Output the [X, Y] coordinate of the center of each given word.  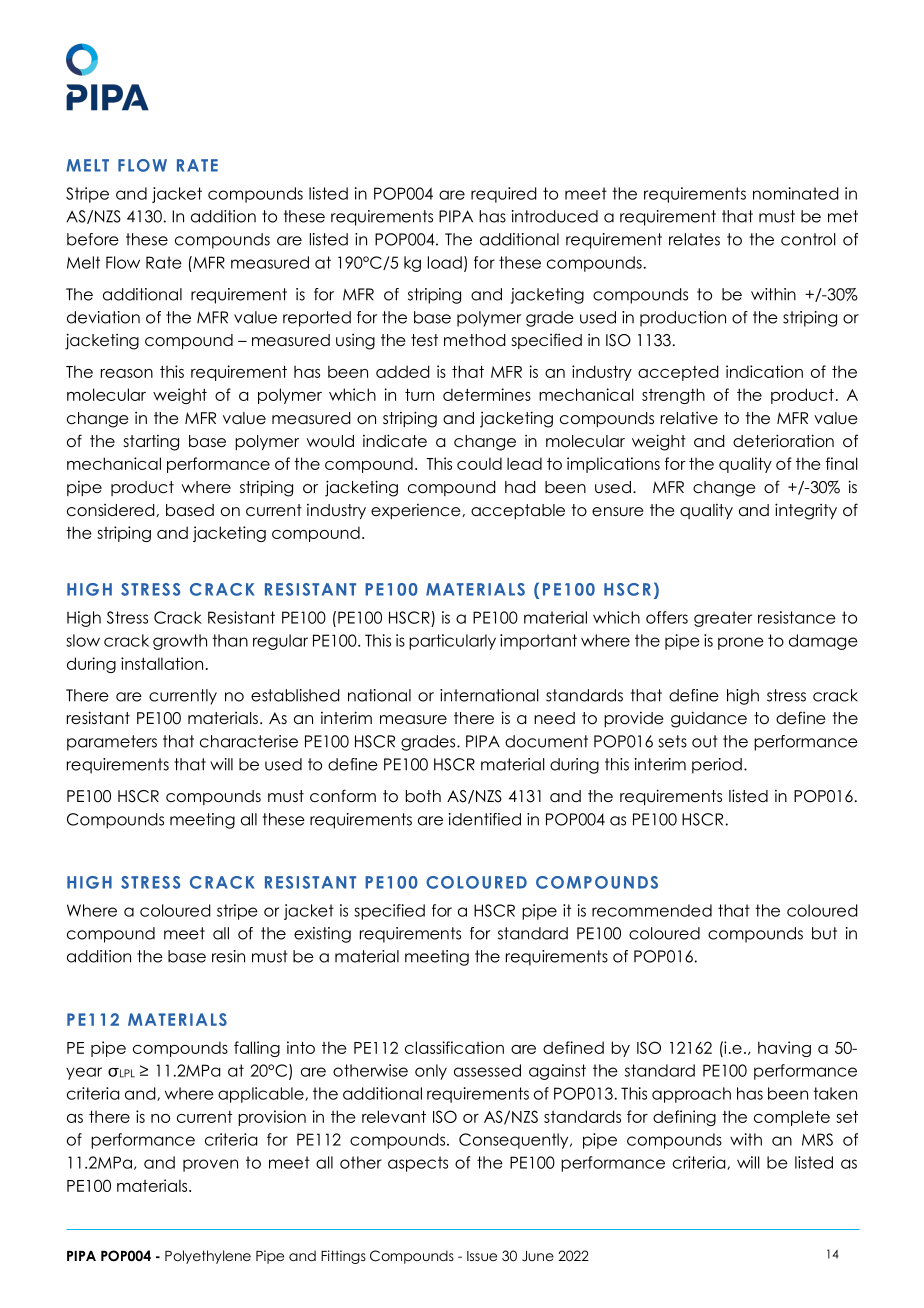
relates [694, 239]
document [546, 741]
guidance [709, 719]
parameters [112, 743]
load [445, 262]
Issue [482, 1256]
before [93, 239]
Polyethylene [208, 1257]
